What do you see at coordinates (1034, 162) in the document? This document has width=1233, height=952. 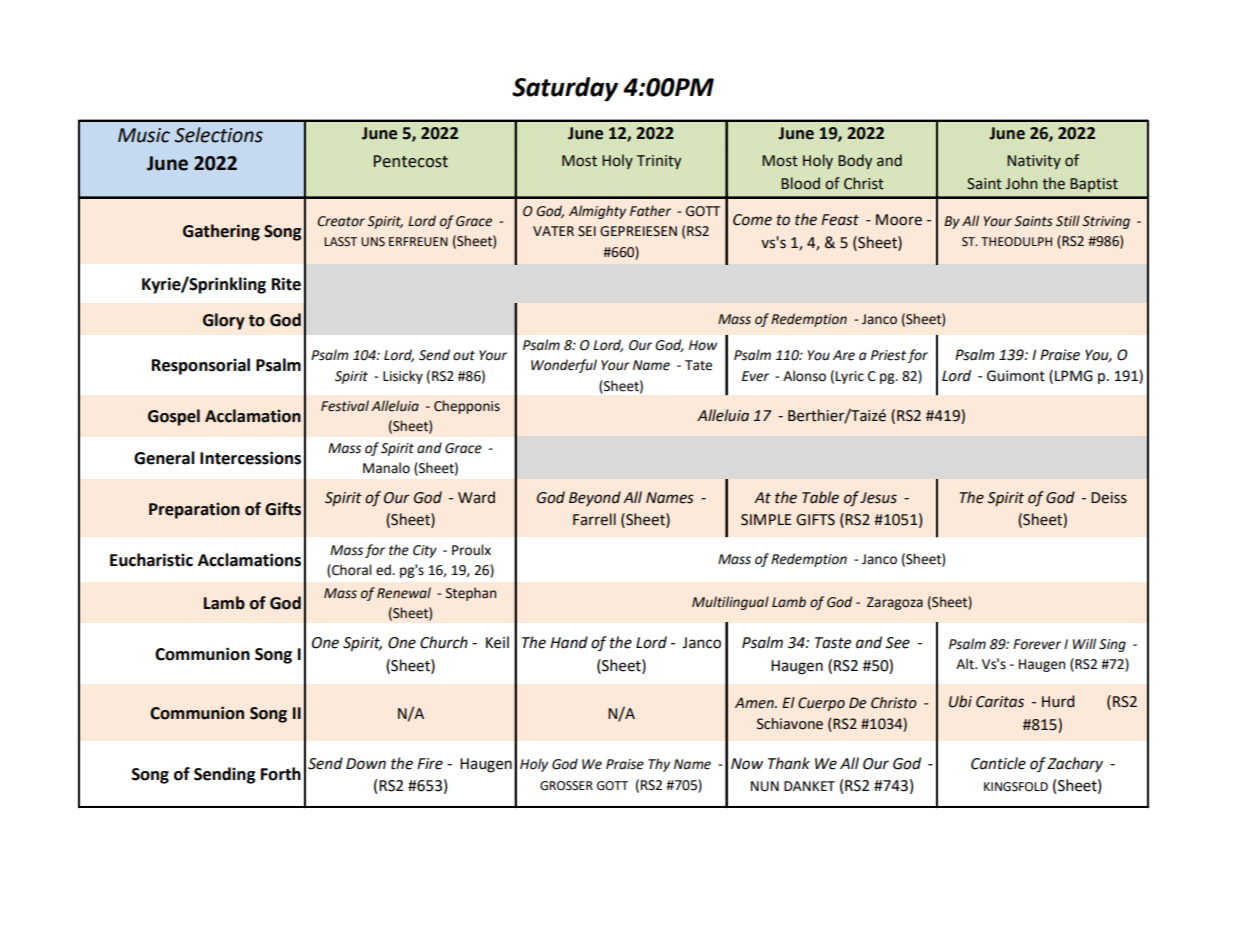 I see `Nativity` at bounding box center [1034, 162].
